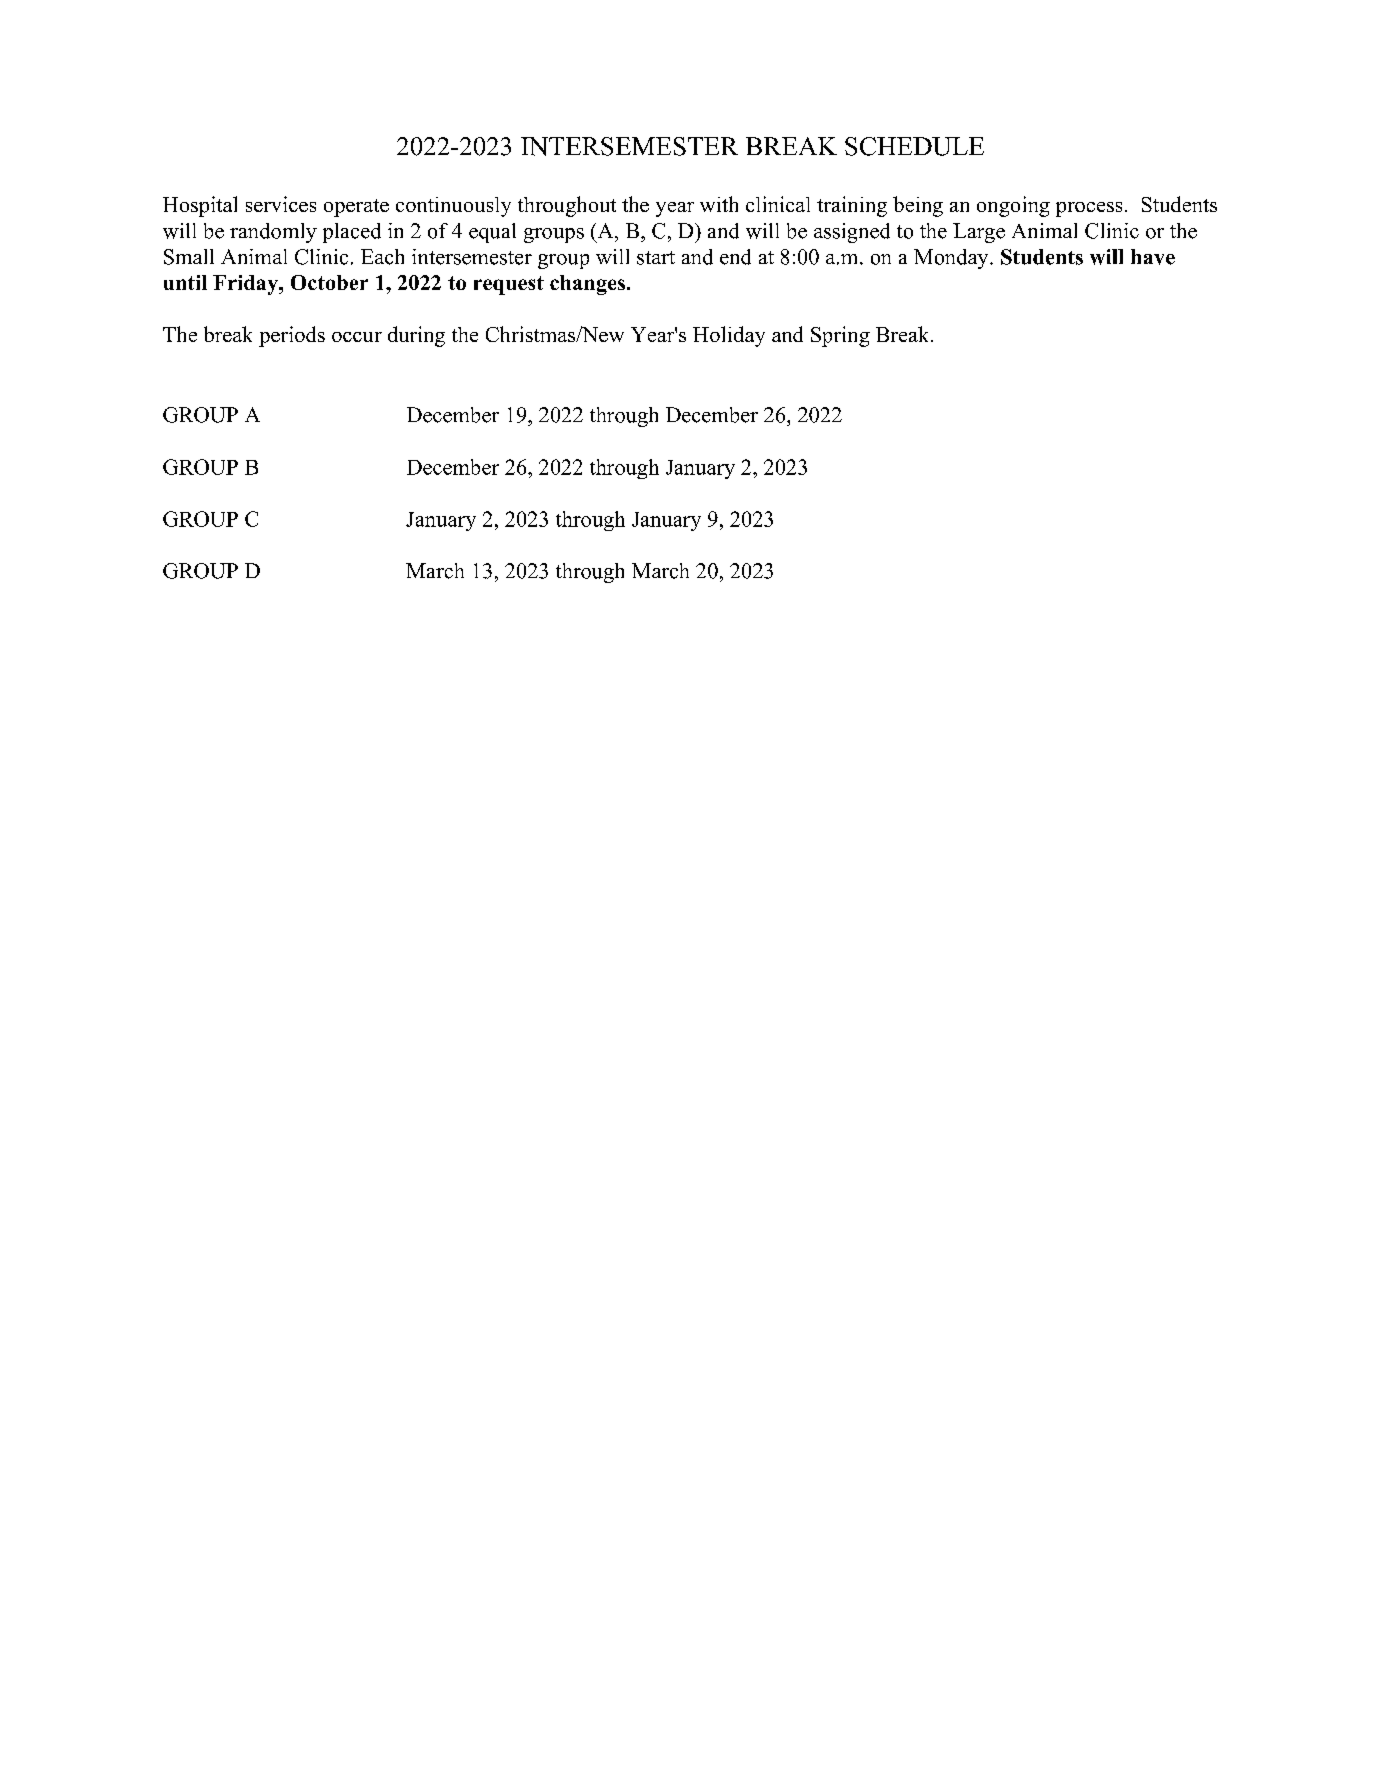 This image has height=1788, width=1381. I want to click on periods, so click(292, 336).
